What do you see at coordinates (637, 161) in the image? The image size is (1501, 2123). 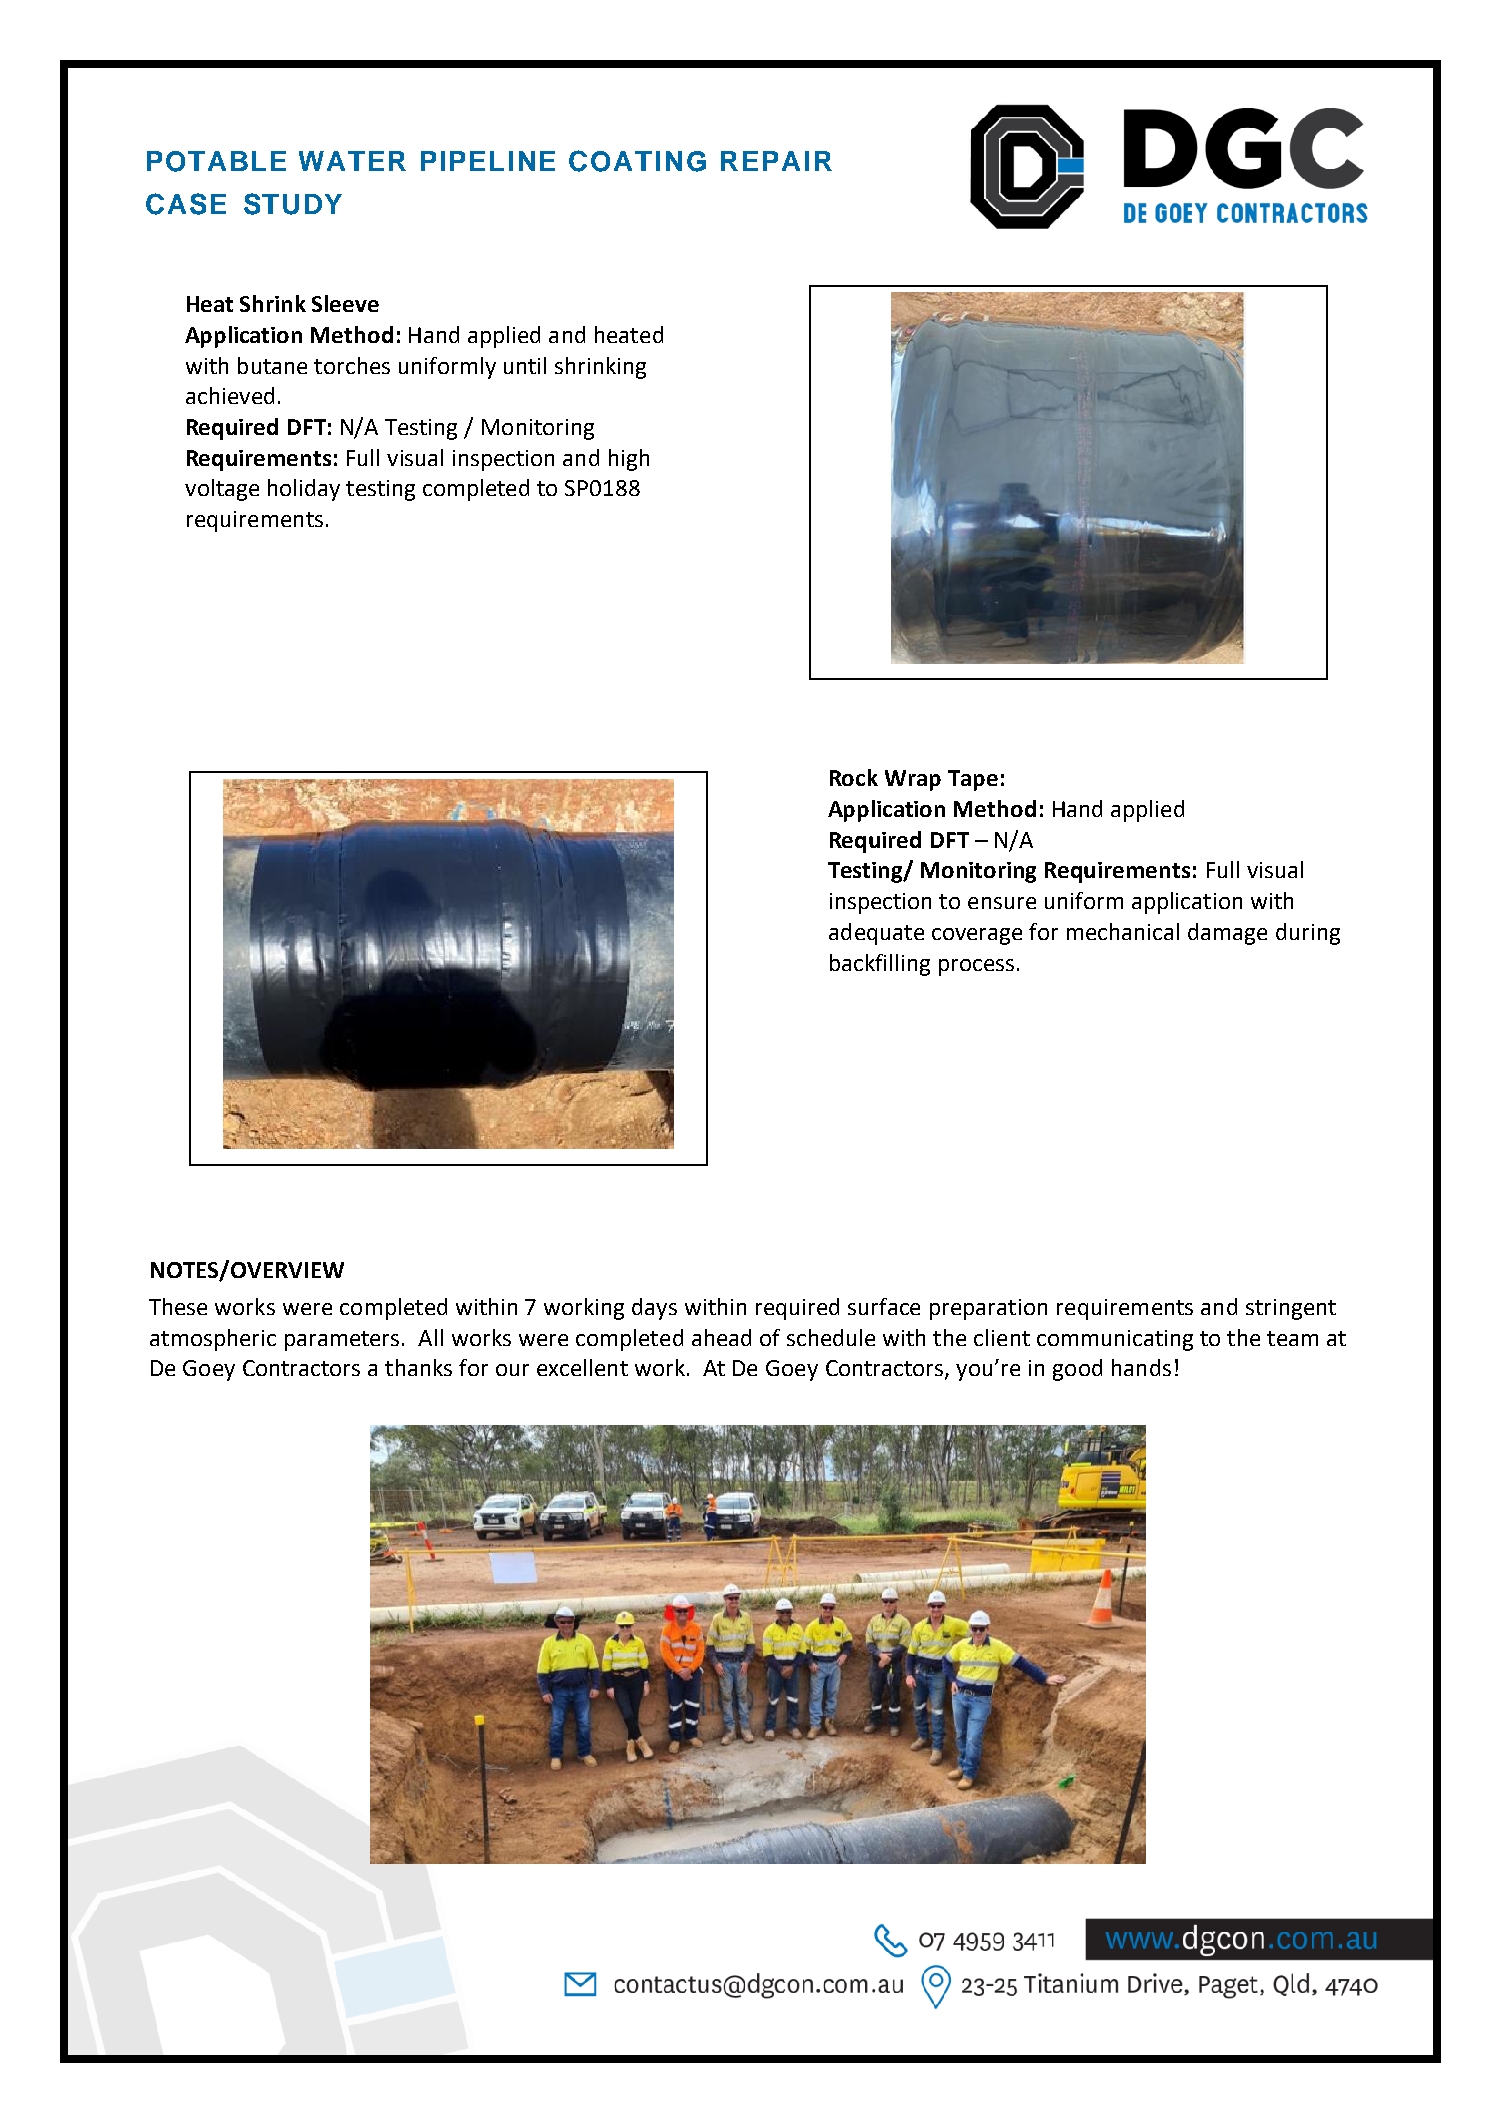 I see `COATING` at bounding box center [637, 161].
